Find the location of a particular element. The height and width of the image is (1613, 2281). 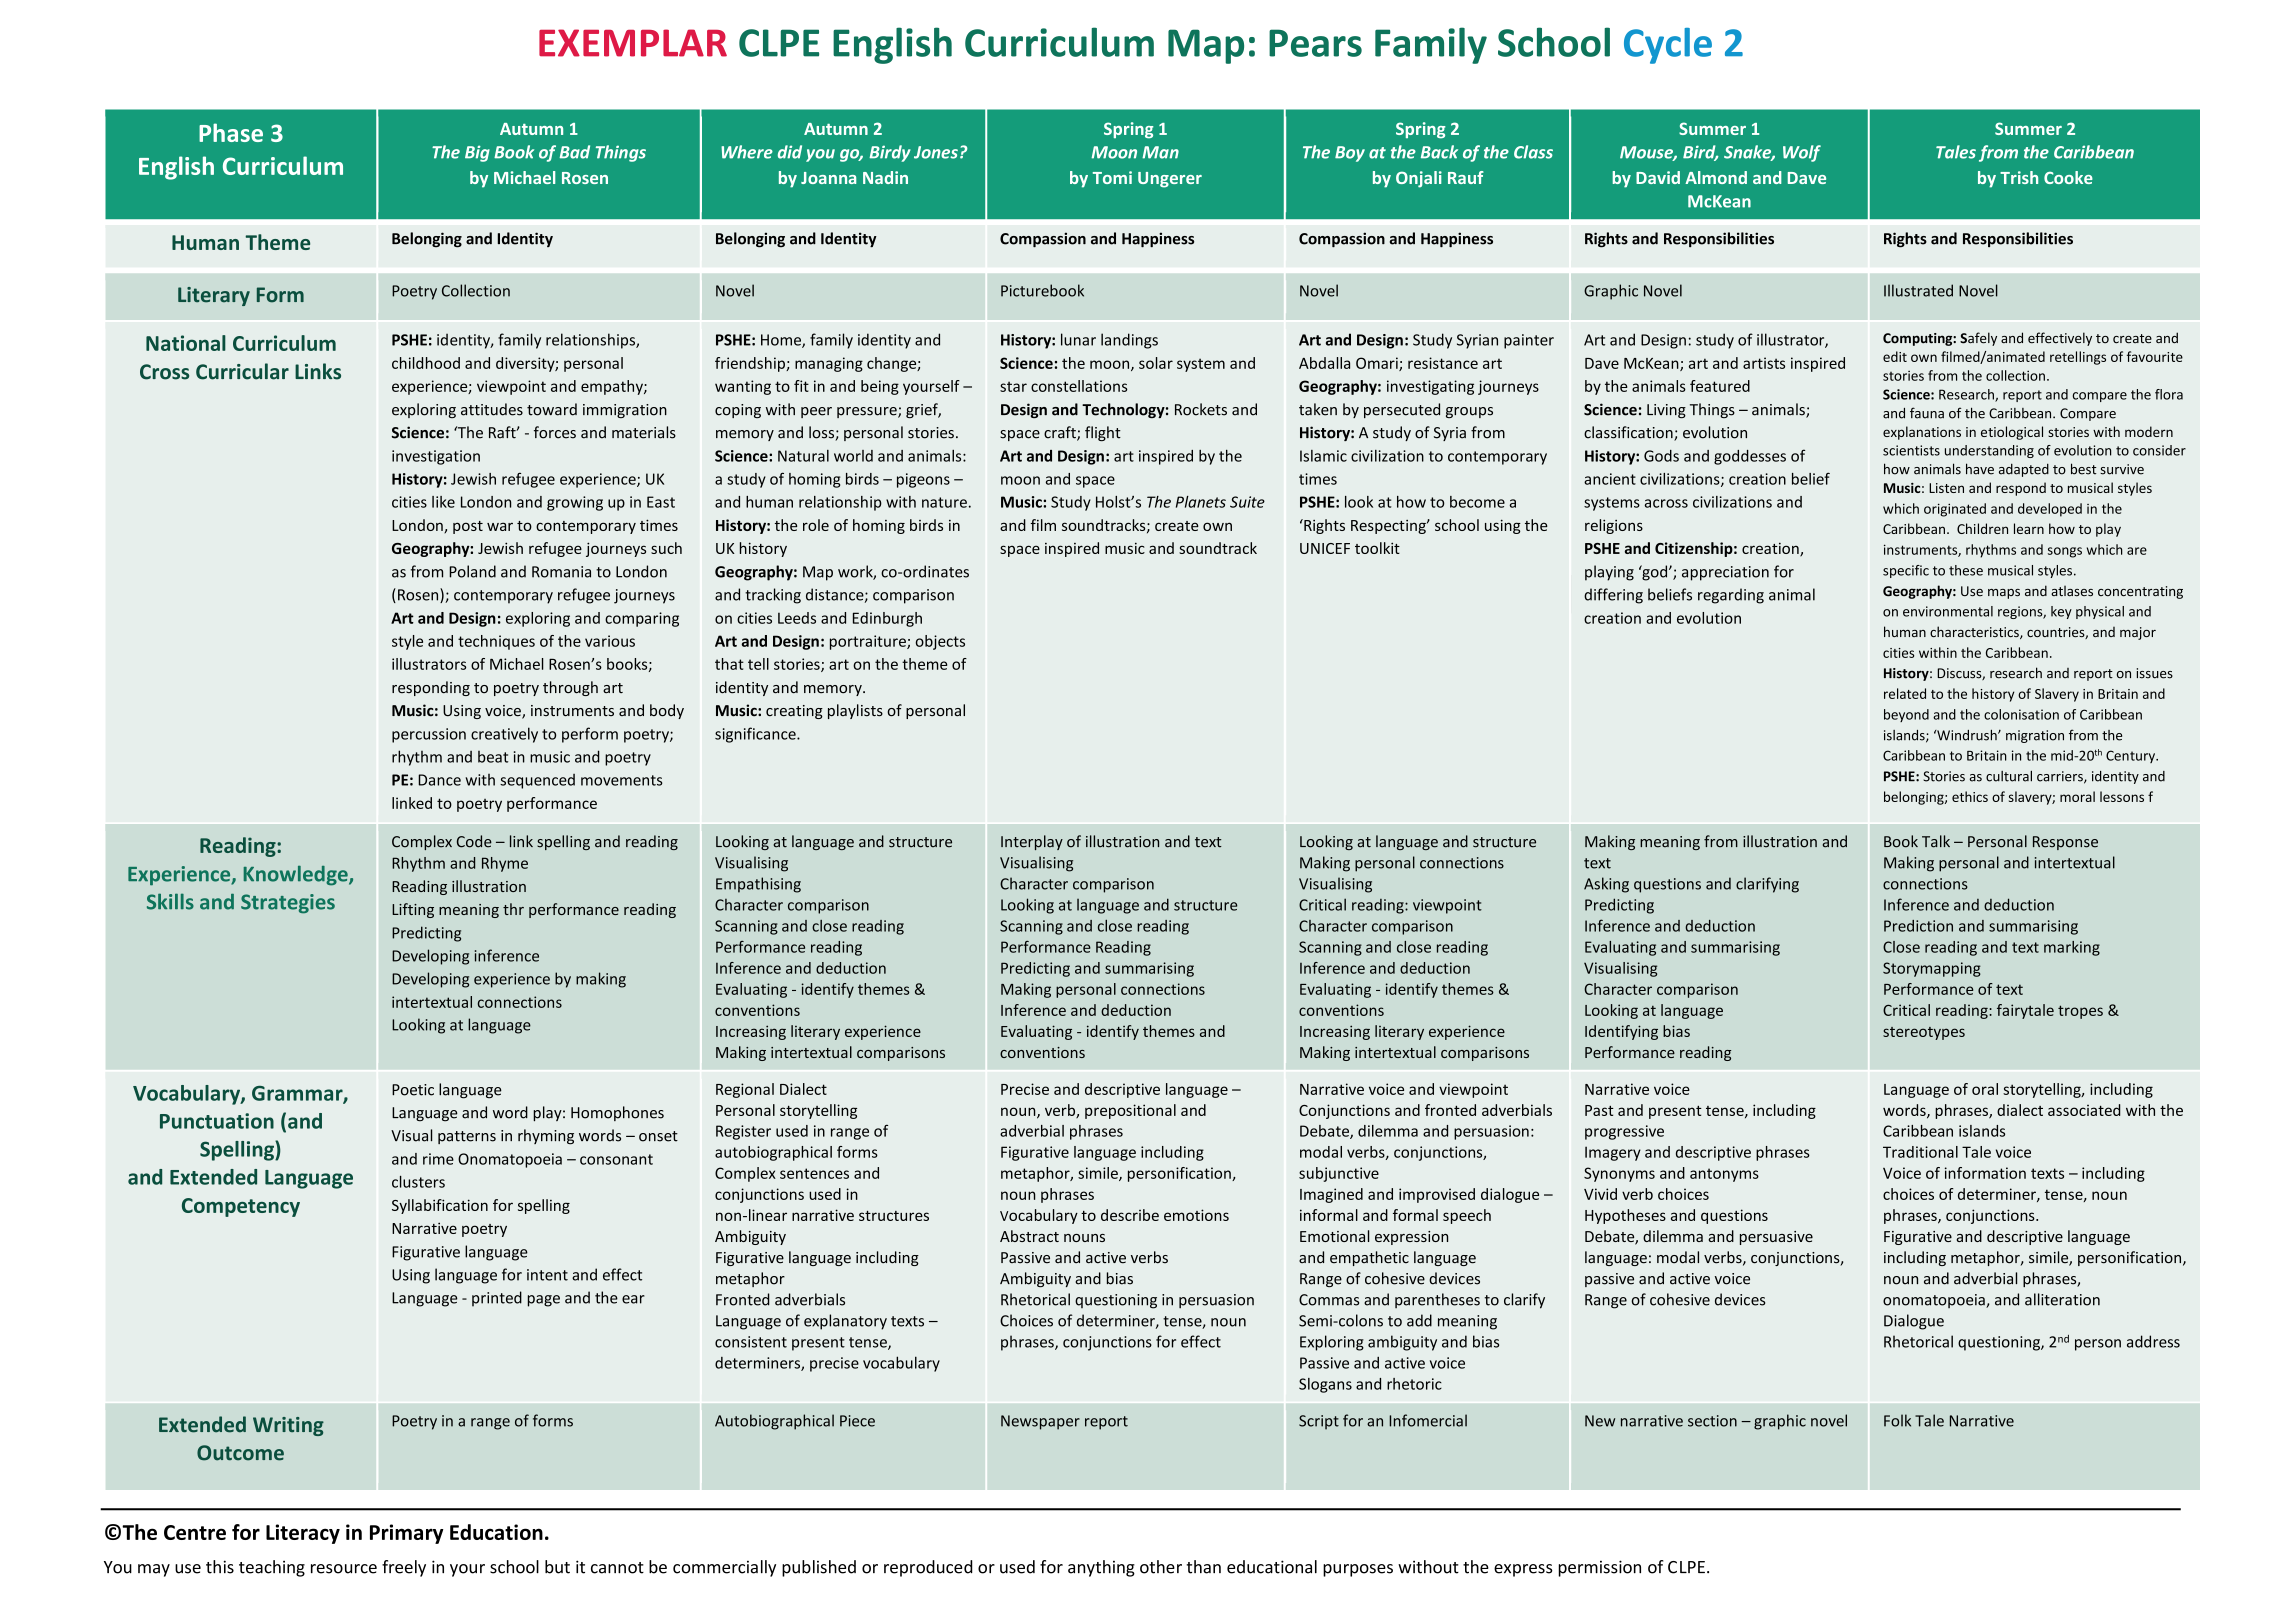

Poetic is located at coordinates (413, 1090).
